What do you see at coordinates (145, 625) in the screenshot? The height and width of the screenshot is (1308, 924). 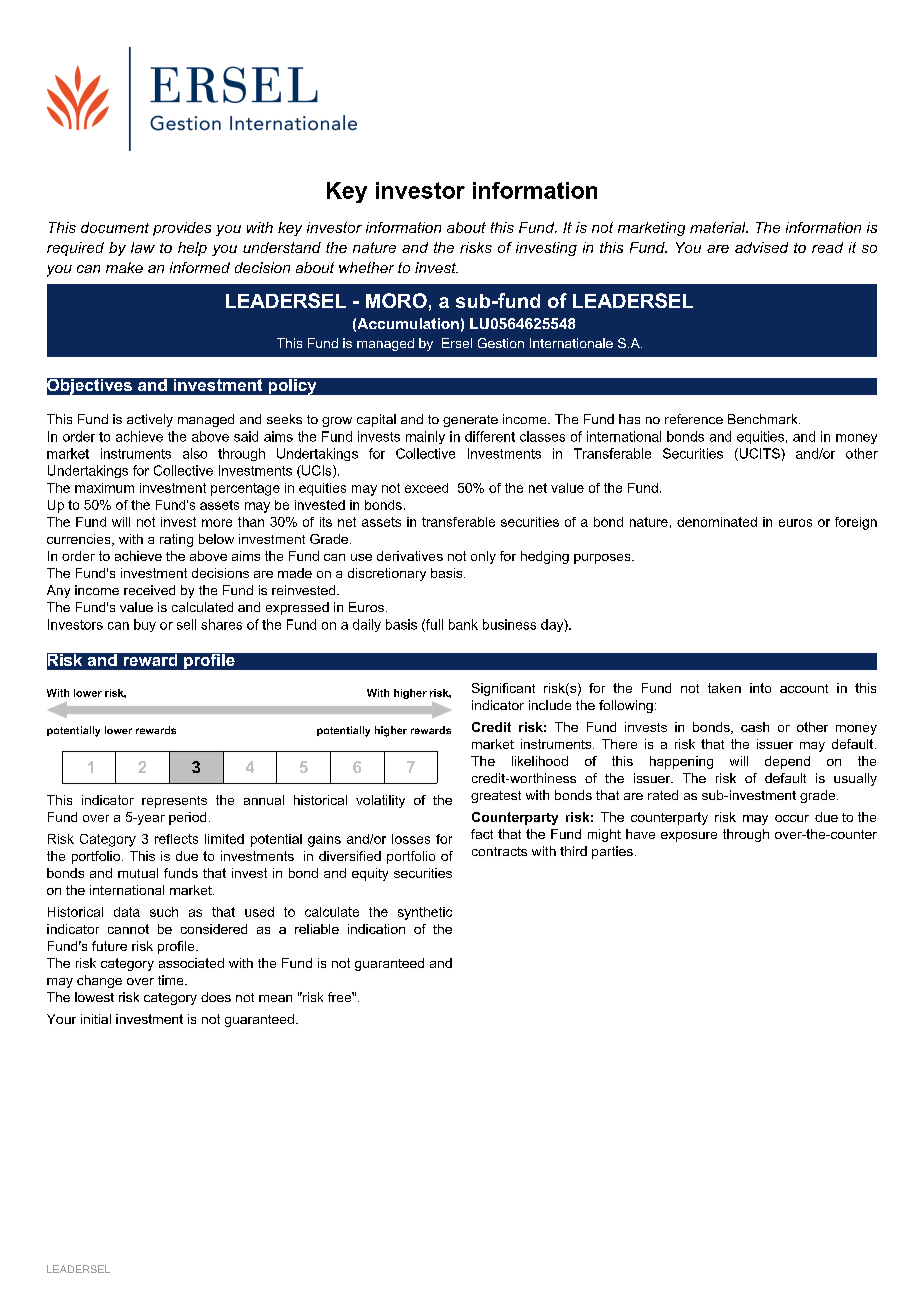 I see `buy` at bounding box center [145, 625].
